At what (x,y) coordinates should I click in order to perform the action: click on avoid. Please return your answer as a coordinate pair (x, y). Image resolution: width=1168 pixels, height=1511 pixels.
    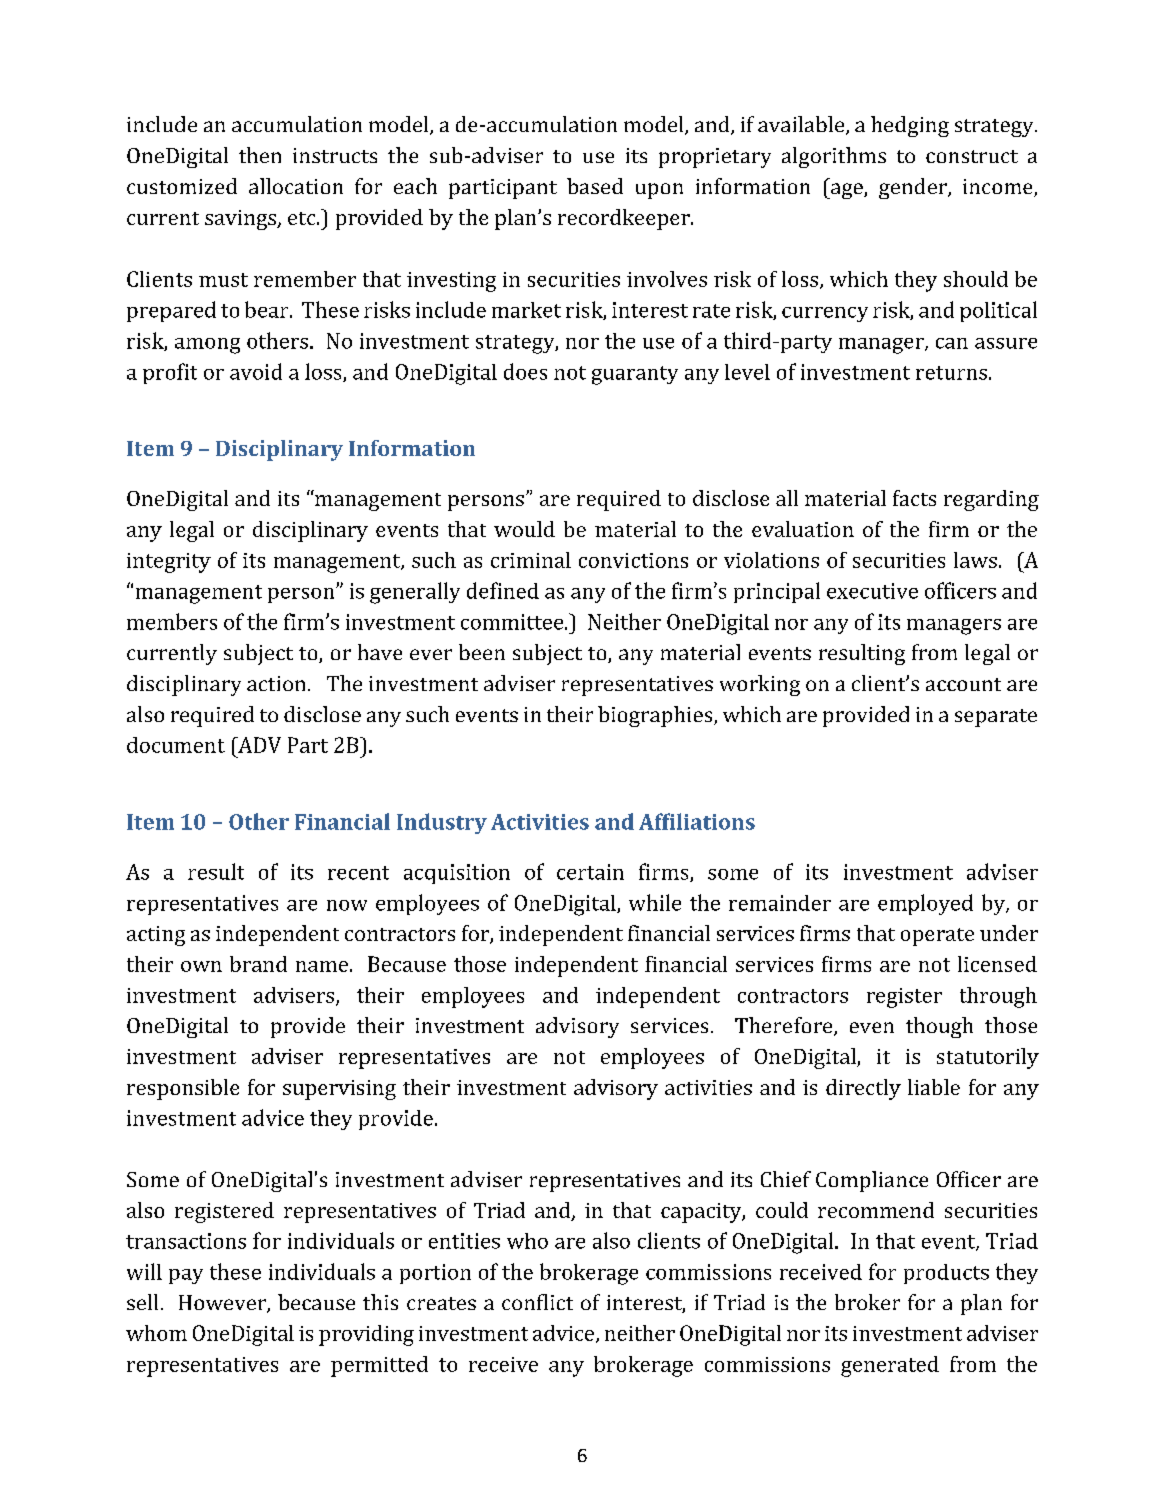
    Looking at the image, I should click on (256, 371).
